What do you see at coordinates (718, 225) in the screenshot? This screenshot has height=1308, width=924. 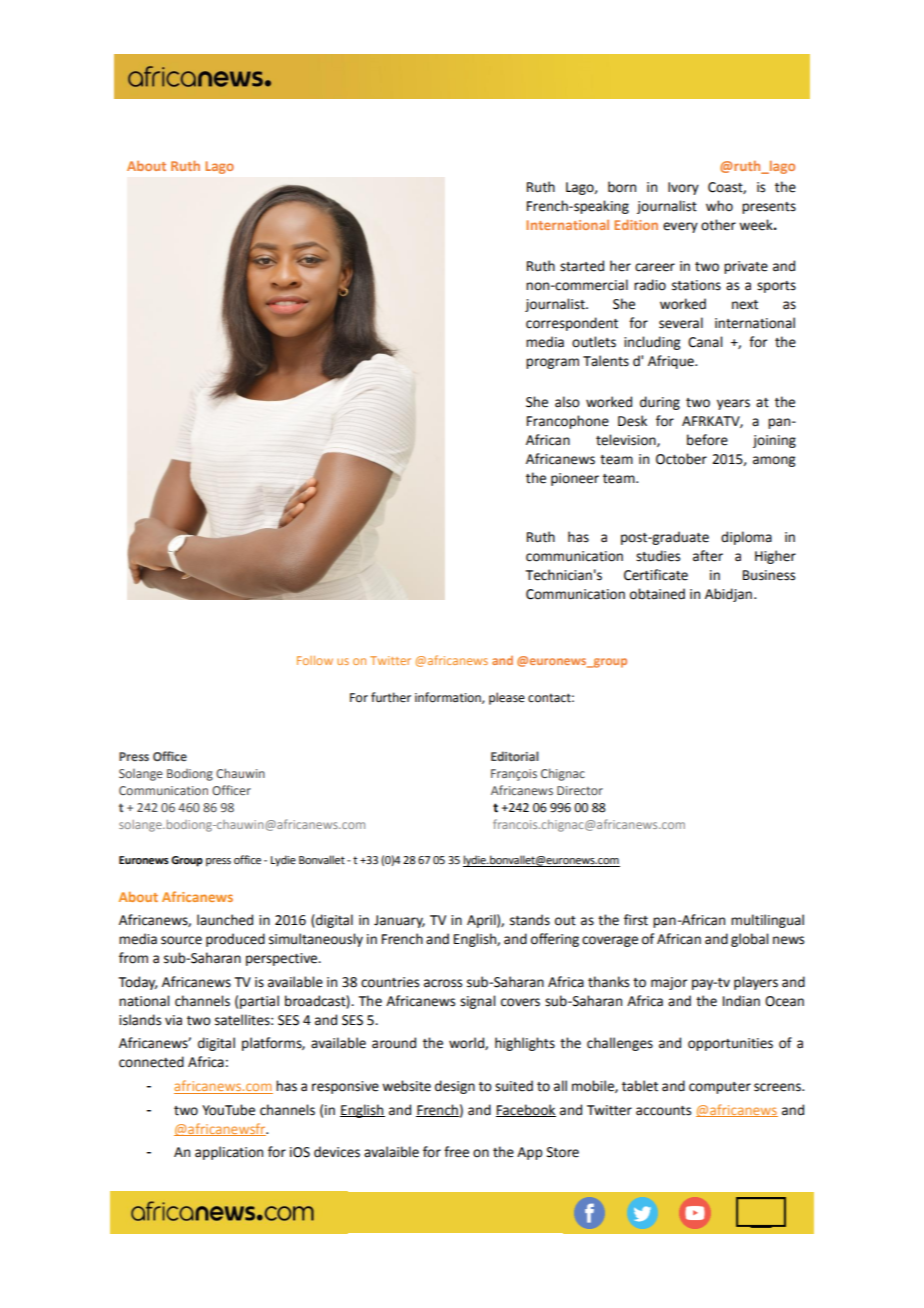 I see `other` at bounding box center [718, 225].
